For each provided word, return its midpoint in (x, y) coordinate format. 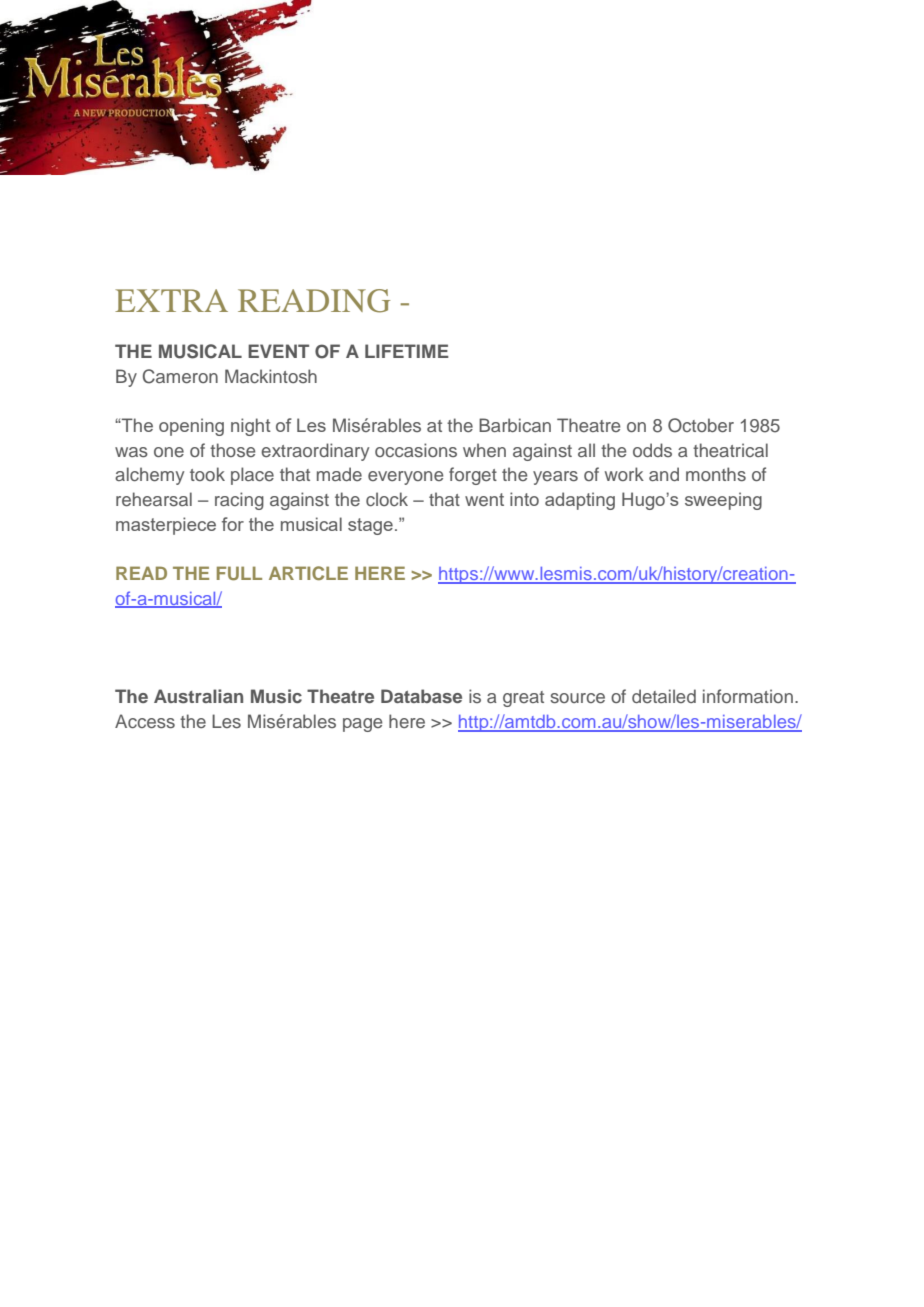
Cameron (180, 376)
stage (370, 526)
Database (421, 696)
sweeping (723, 501)
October (701, 425)
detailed (664, 696)
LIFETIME (407, 351)
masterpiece (166, 526)
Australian (198, 696)
